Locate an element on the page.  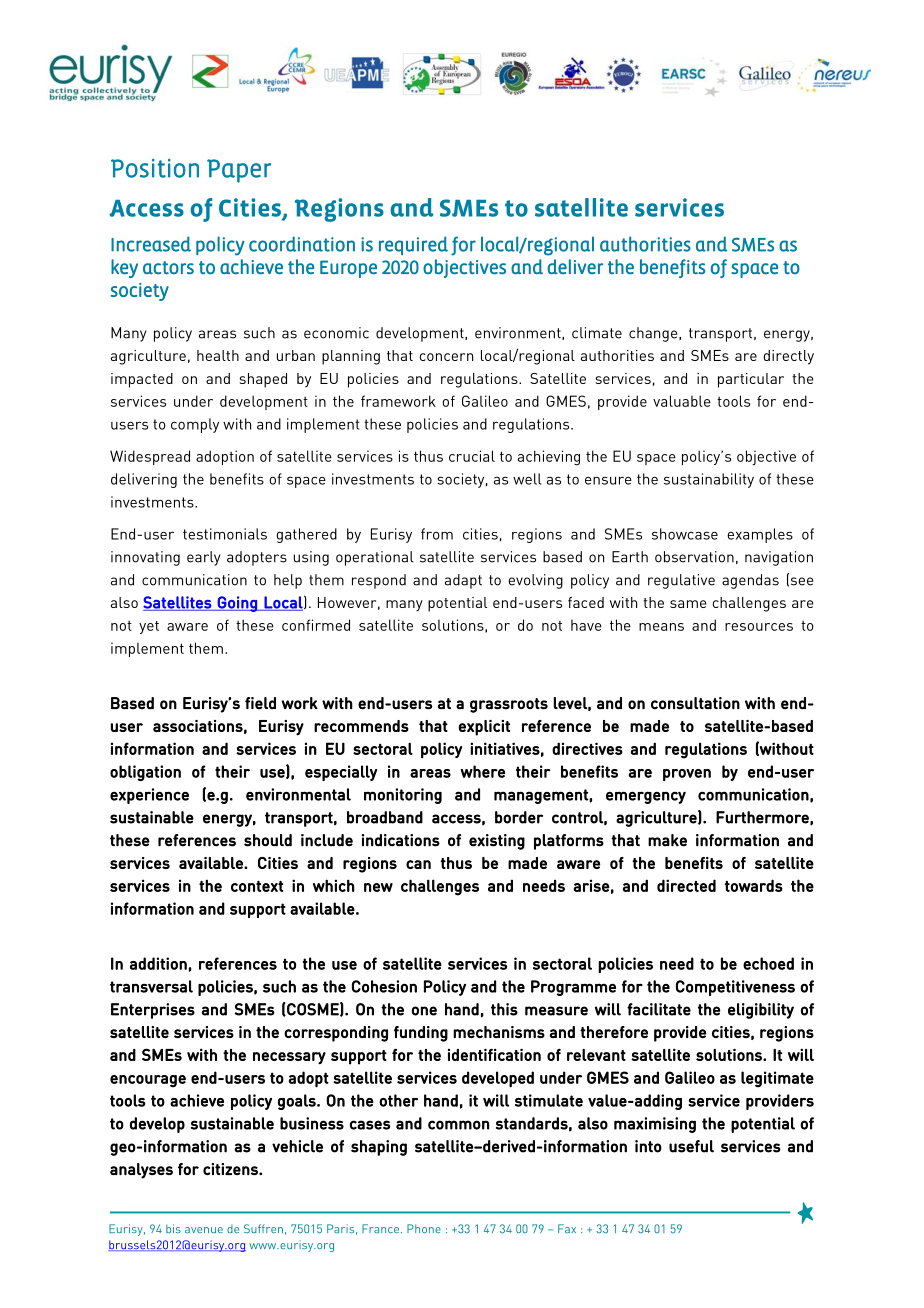
field is located at coordinates (260, 703).
